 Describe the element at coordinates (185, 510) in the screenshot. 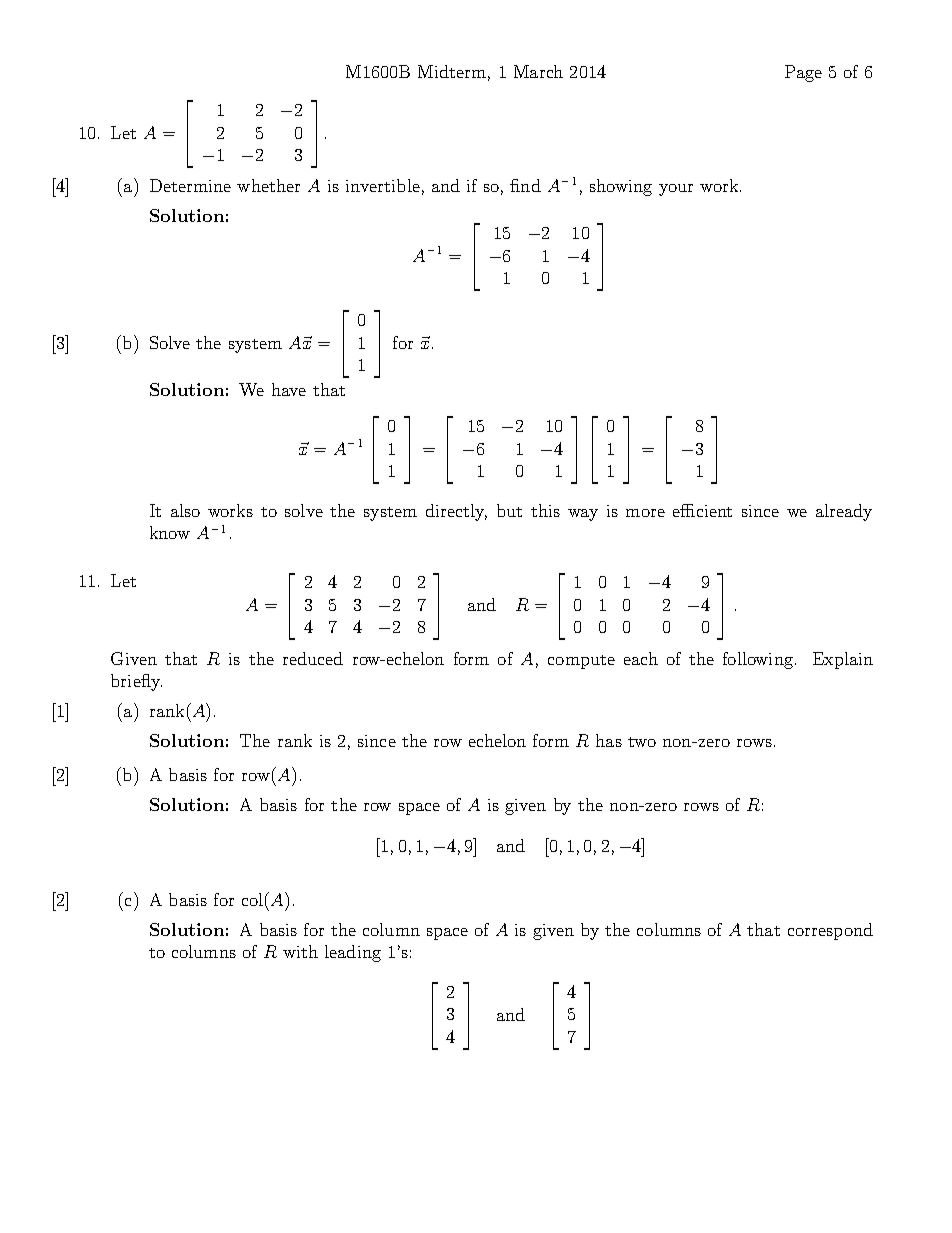

I see `also` at that location.
